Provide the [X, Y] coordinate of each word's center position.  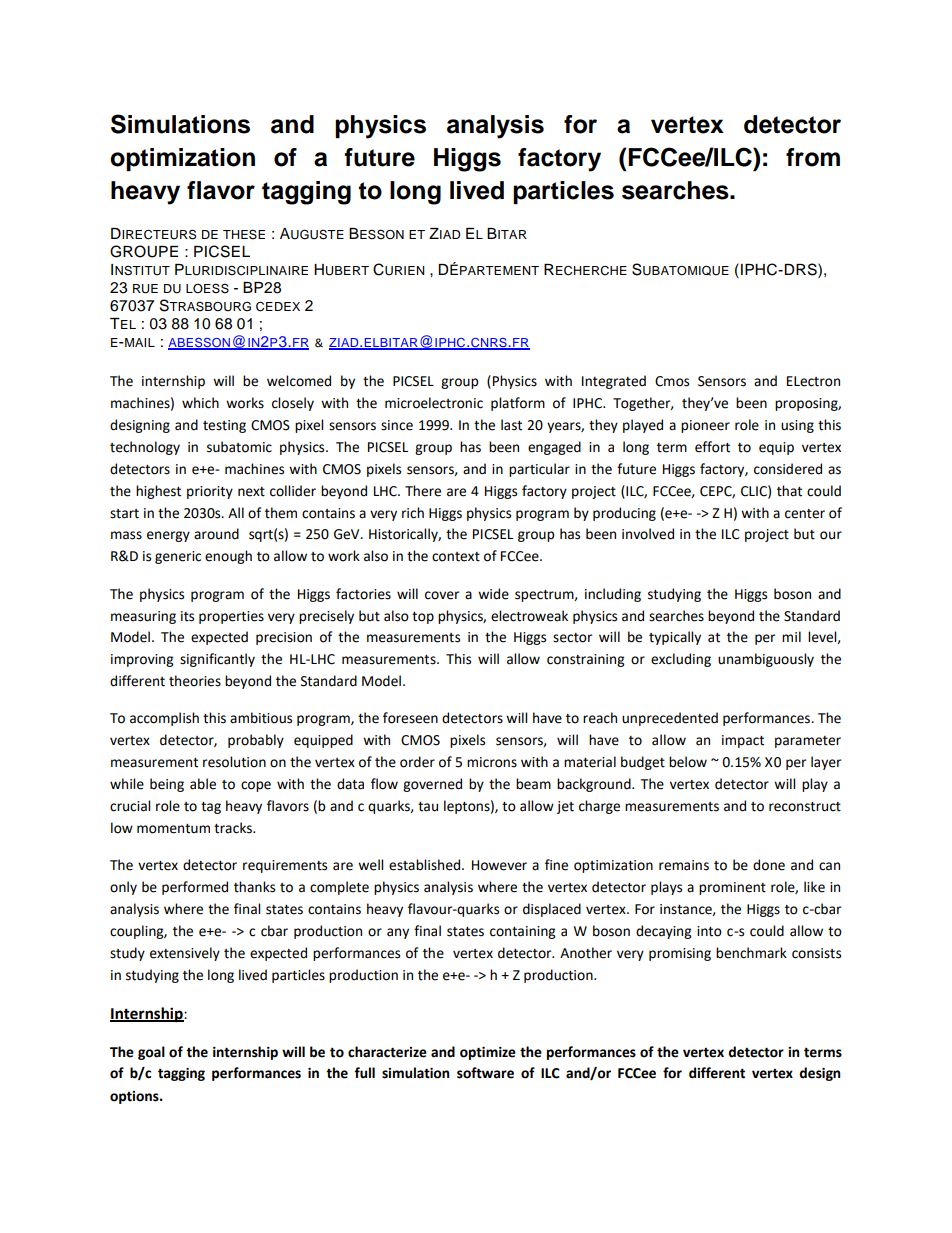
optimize [488, 1053]
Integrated [614, 382]
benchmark [751, 953]
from [813, 157]
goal [151, 1053]
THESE [244, 234]
